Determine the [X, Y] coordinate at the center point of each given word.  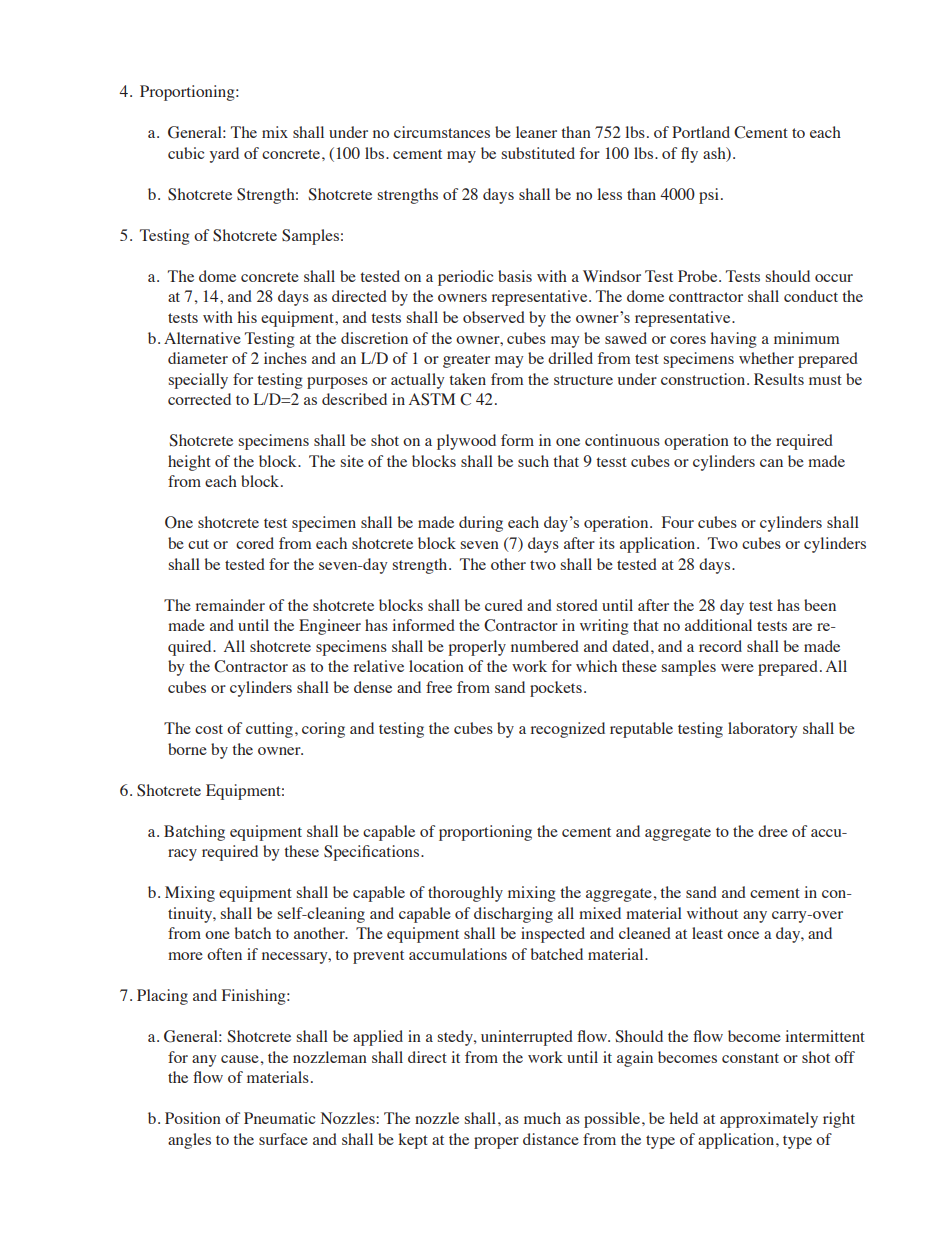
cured [504, 605]
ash [715, 154]
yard [224, 155]
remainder [230, 605]
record [720, 646]
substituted [538, 153]
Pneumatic [279, 1118]
